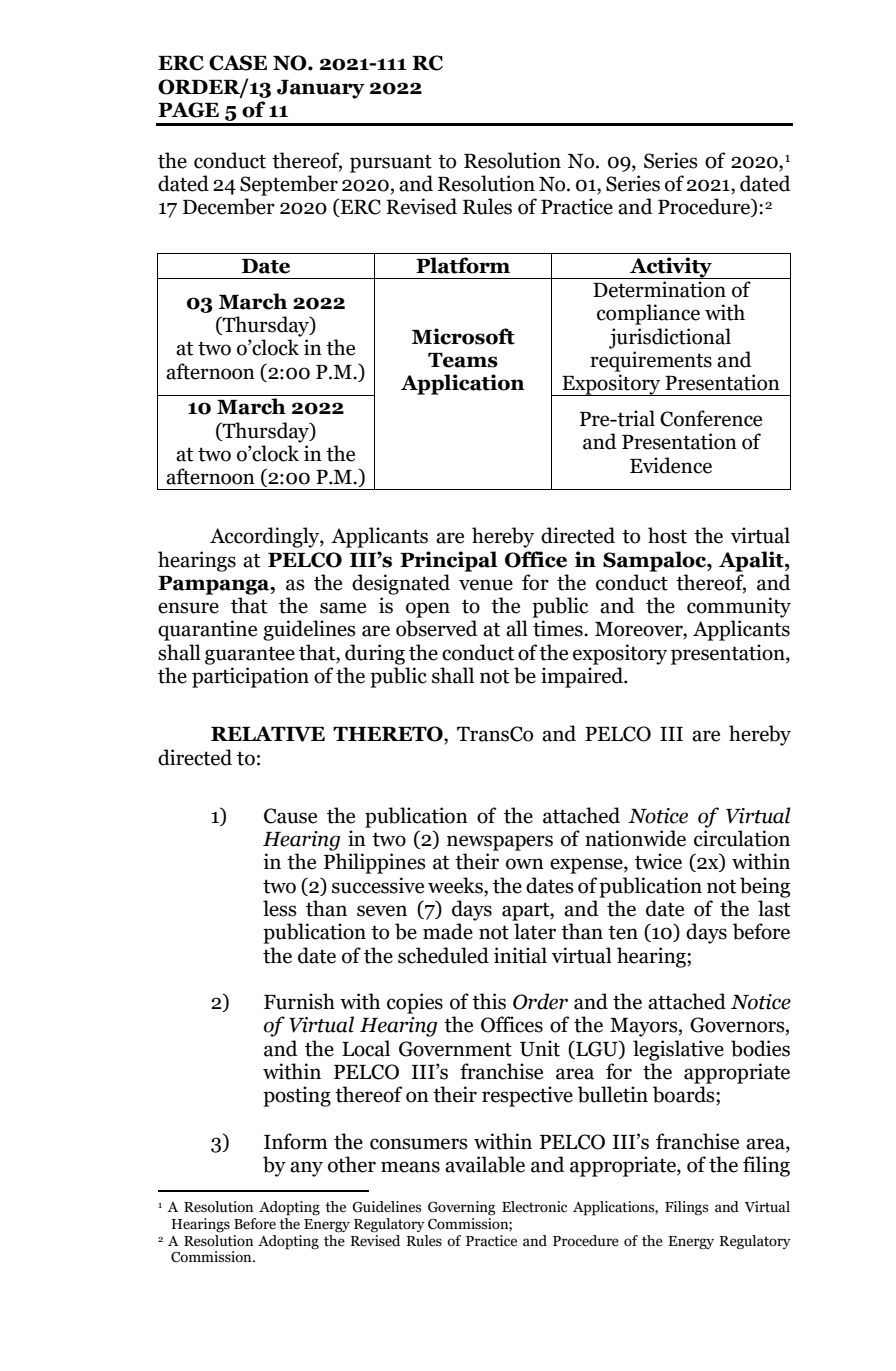  Describe the element at coordinates (742, 838) in the screenshot. I see `circulation` at that location.
